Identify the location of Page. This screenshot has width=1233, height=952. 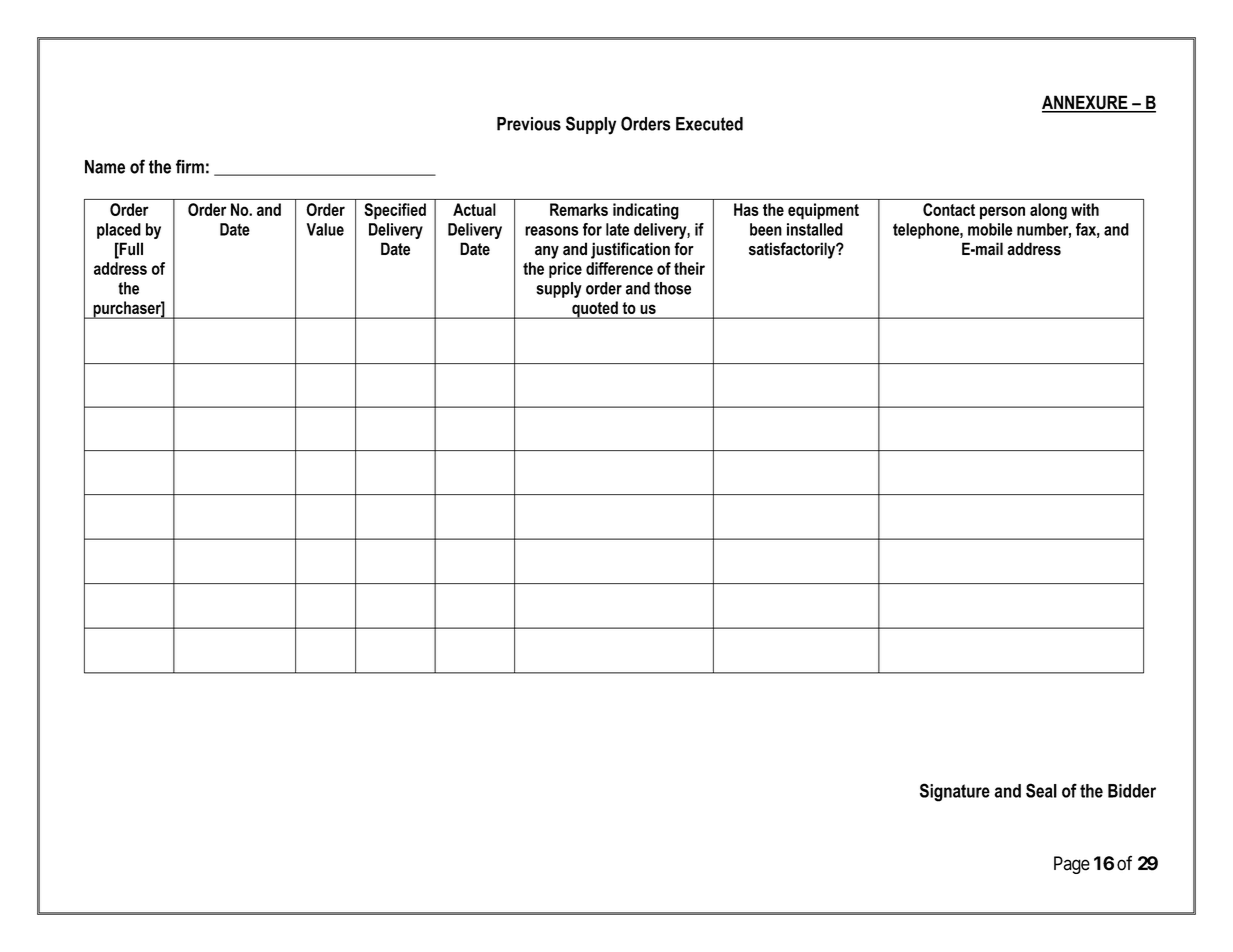
(1072, 865).
